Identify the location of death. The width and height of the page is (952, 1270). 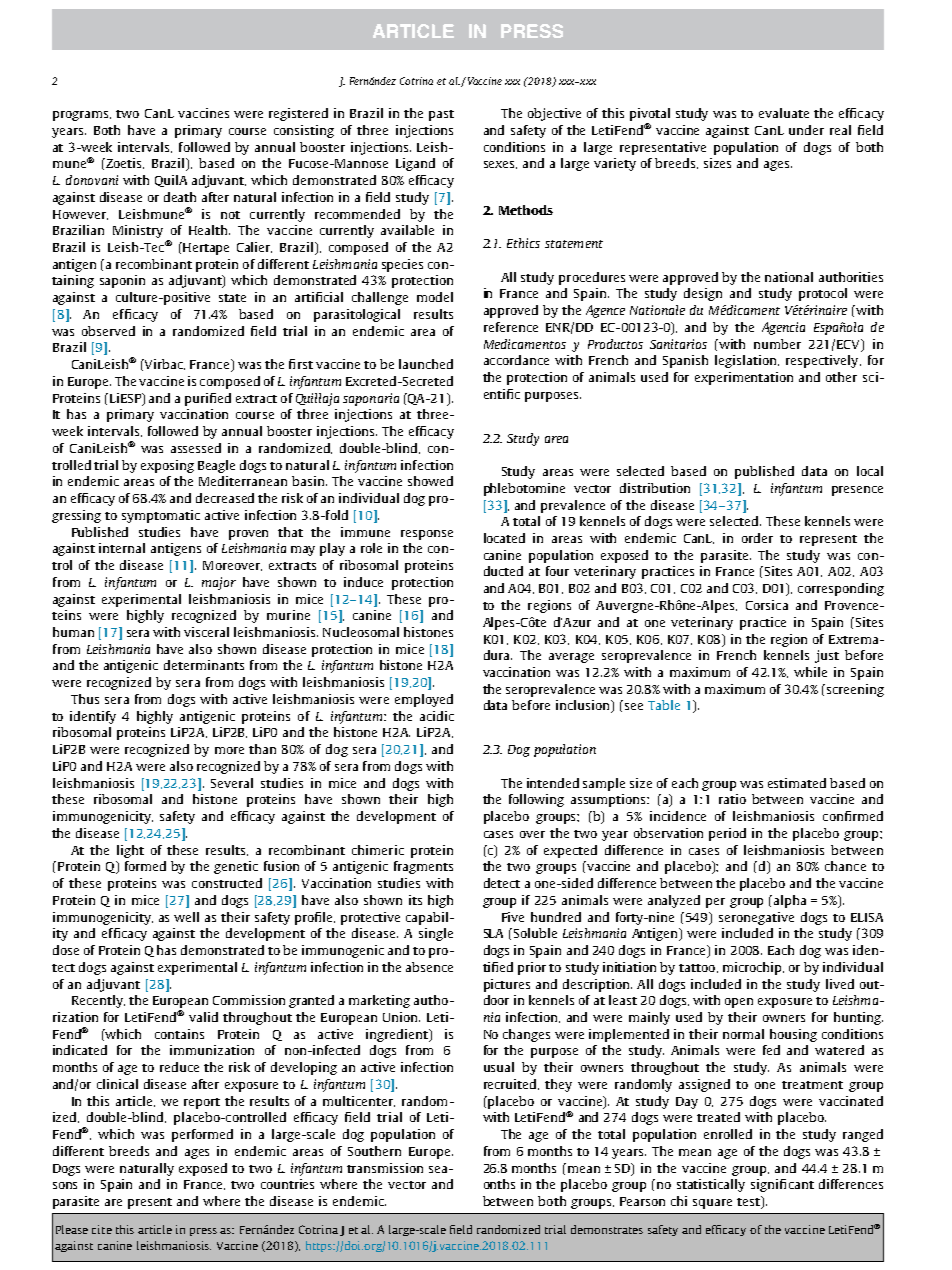
(180, 197).
